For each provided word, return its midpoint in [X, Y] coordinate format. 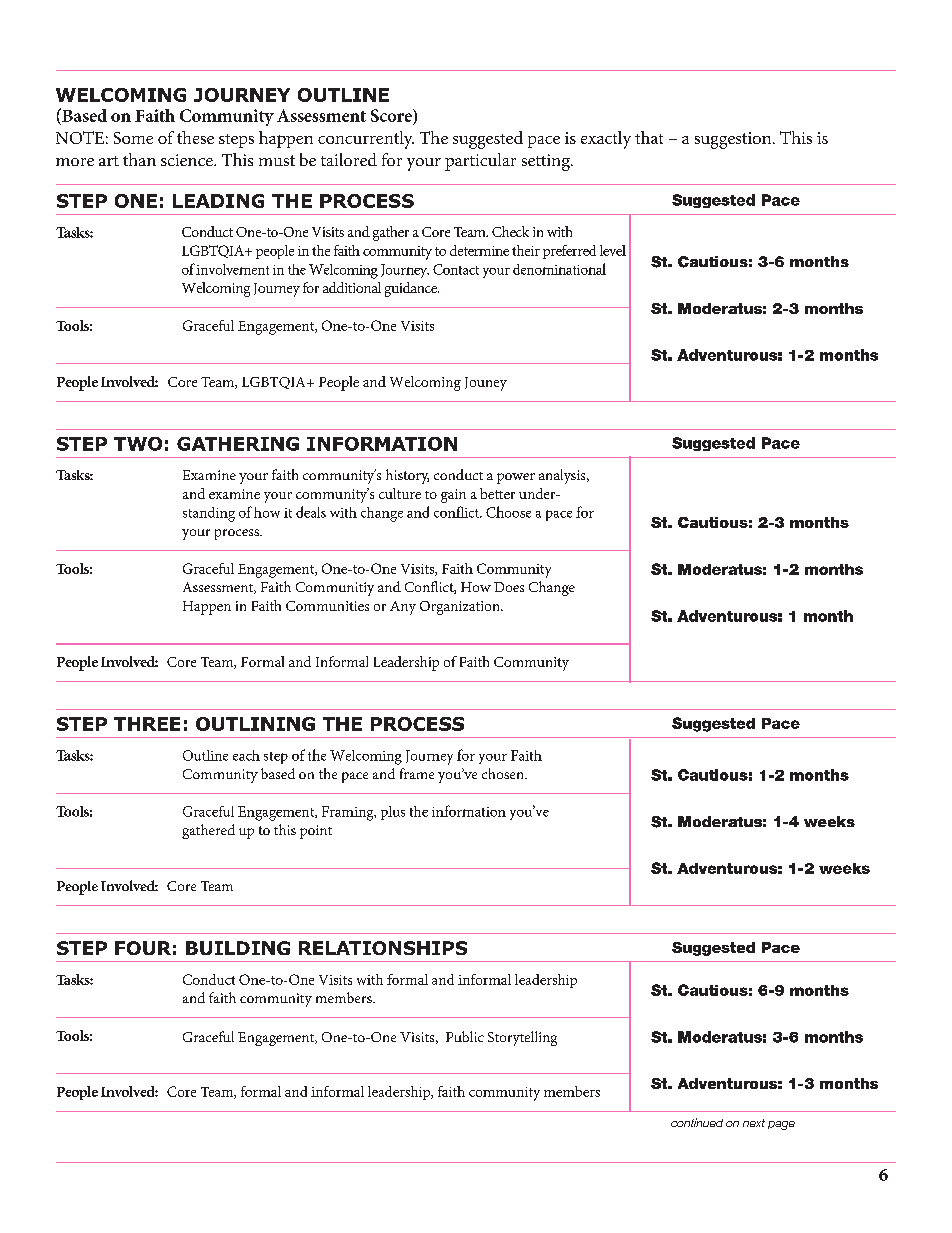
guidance [412, 289]
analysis [563, 476]
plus [393, 813]
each [246, 755]
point [316, 832]
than [139, 159]
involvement [232, 269]
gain [453, 496]
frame [417, 773]
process [238, 534]
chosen [504, 773]
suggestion [734, 140]
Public [465, 1036]
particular [480, 162]
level [613, 250]
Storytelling [522, 1038]
